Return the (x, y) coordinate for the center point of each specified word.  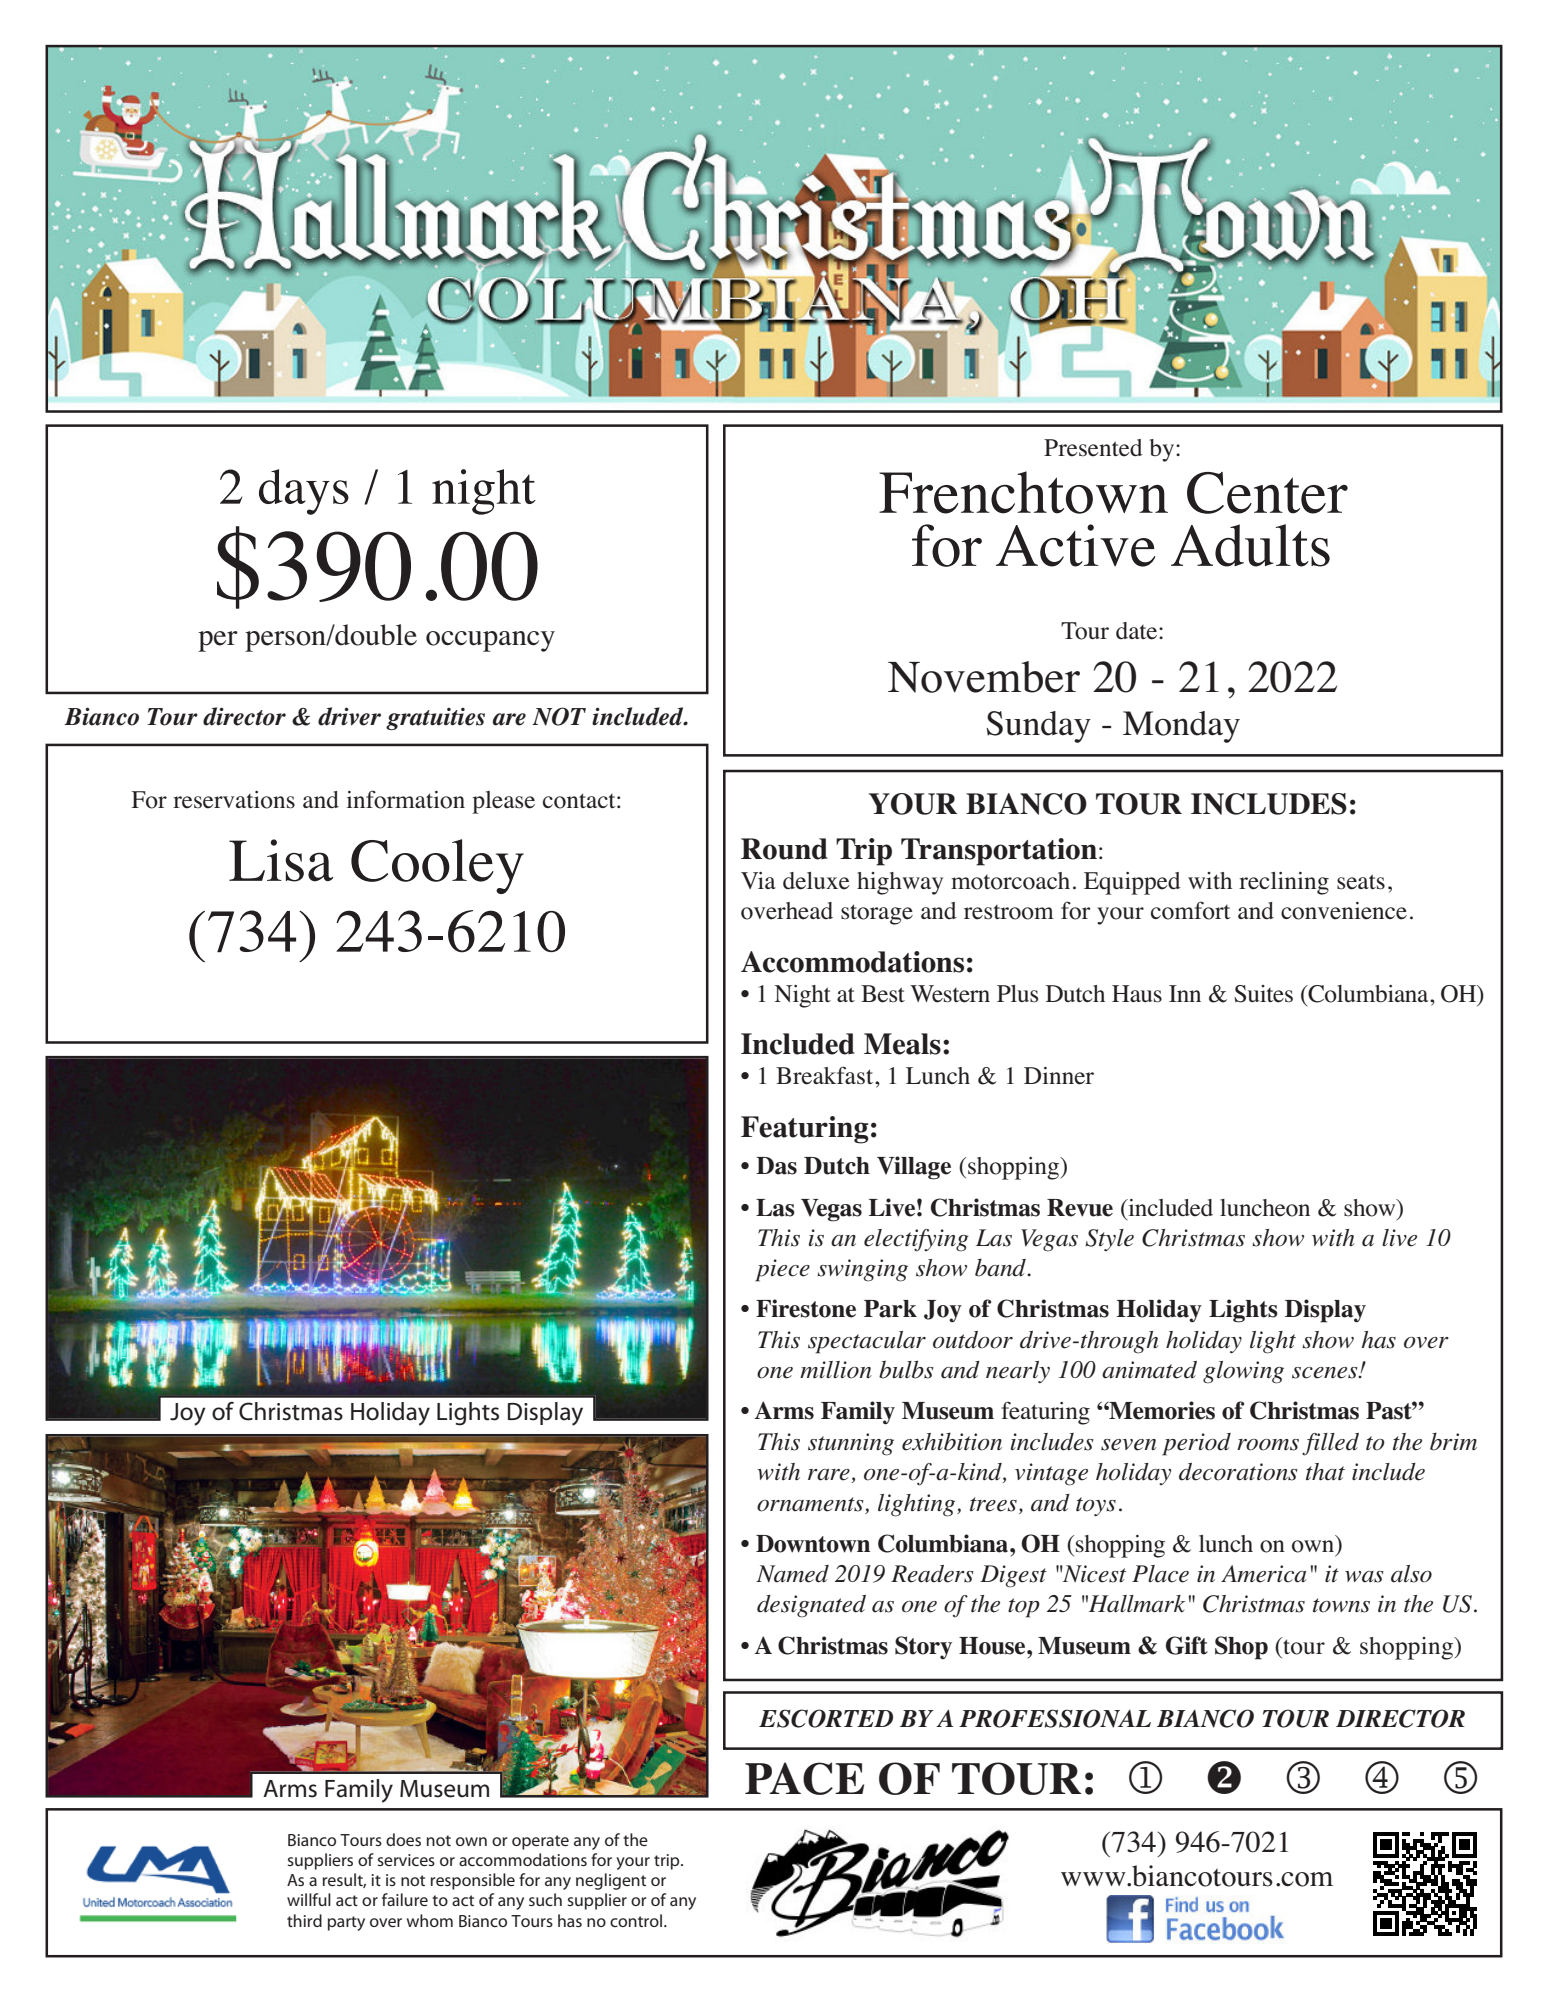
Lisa (281, 860)
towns (1341, 1605)
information (405, 799)
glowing (1243, 1372)
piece (782, 1270)
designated (811, 1606)
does (403, 1839)
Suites (1263, 994)
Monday (1181, 727)
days (304, 492)
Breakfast (826, 1075)
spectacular (867, 1342)
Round (784, 849)
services (406, 1860)
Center (1267, 493)
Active (1076, 545)
